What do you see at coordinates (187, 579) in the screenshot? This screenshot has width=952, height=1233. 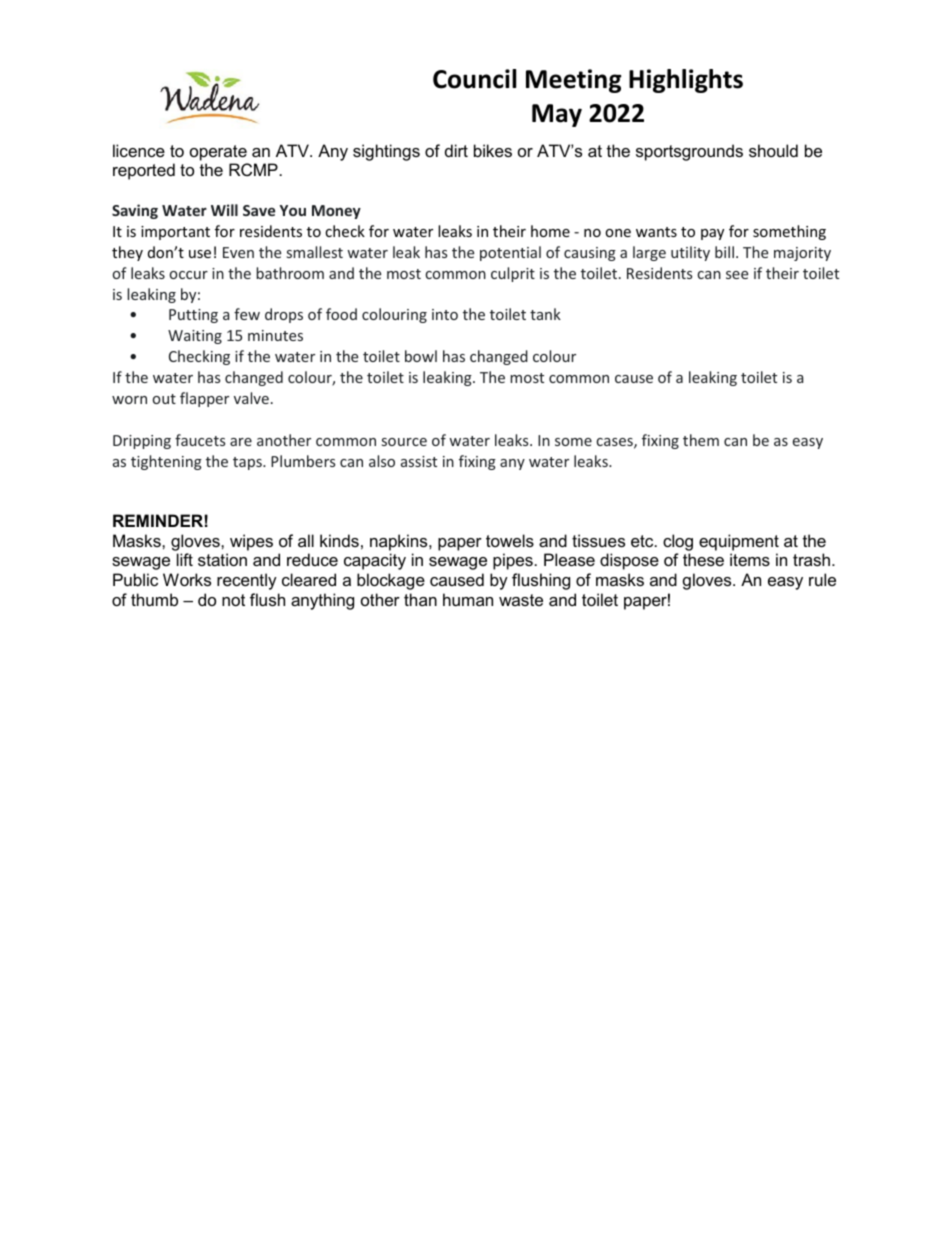 I see `Works` at bounding box center [187, 579].
